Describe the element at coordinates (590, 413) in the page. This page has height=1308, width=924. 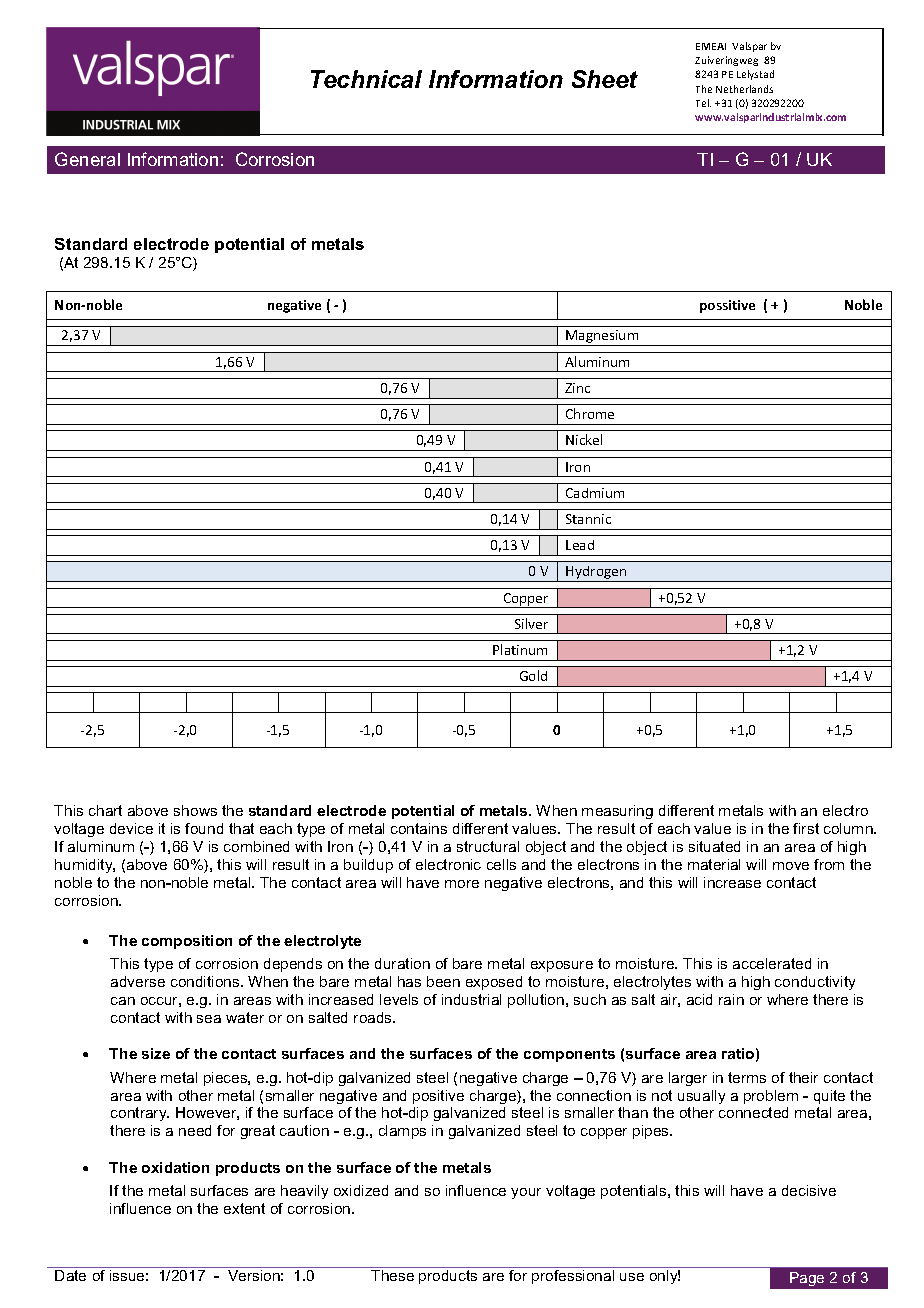
I see `Chrome` at that location.
